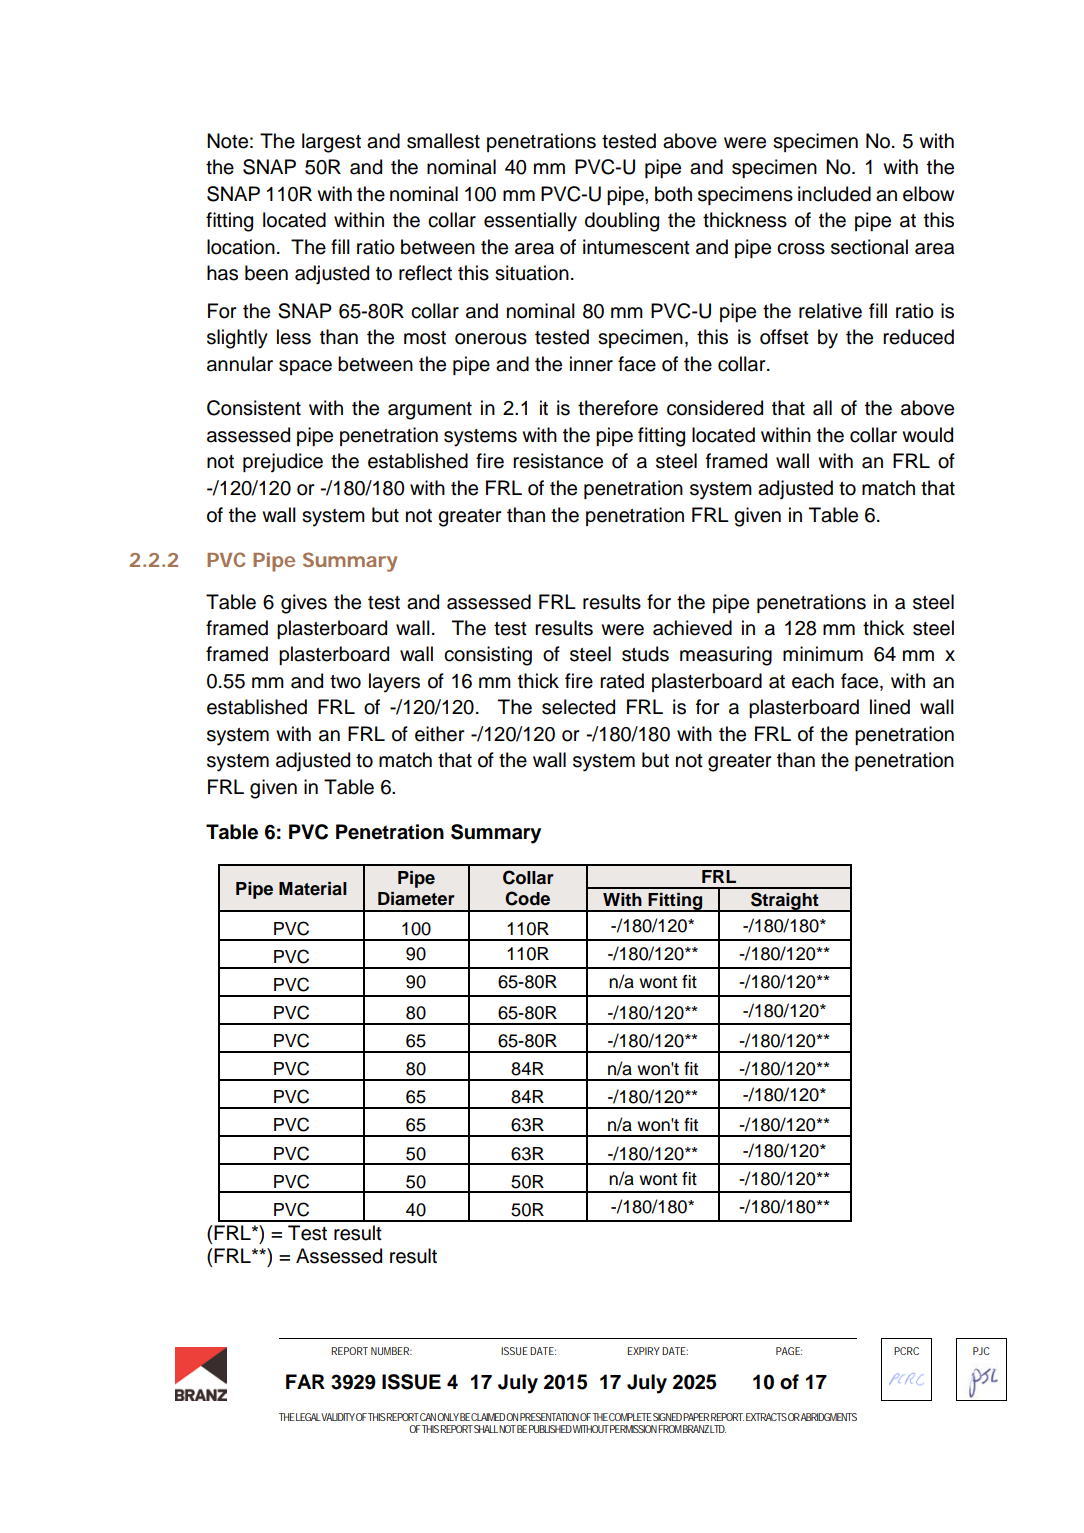 Image resolution: width=1084 pixels, height=1533 pixels. I want to click on gives, so click(304, 604).
